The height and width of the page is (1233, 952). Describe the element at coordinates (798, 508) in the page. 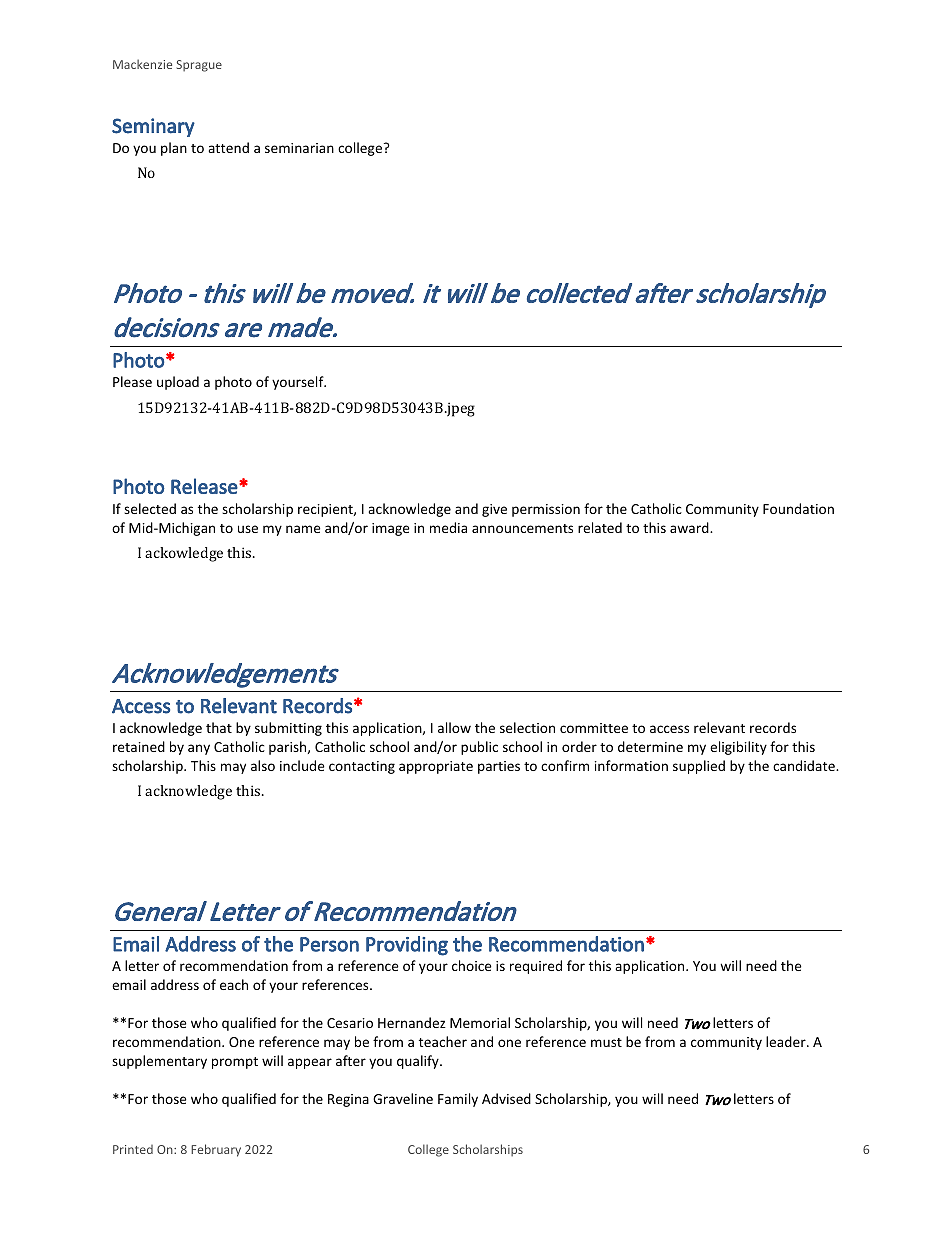

I see `Foundation` at that location.
